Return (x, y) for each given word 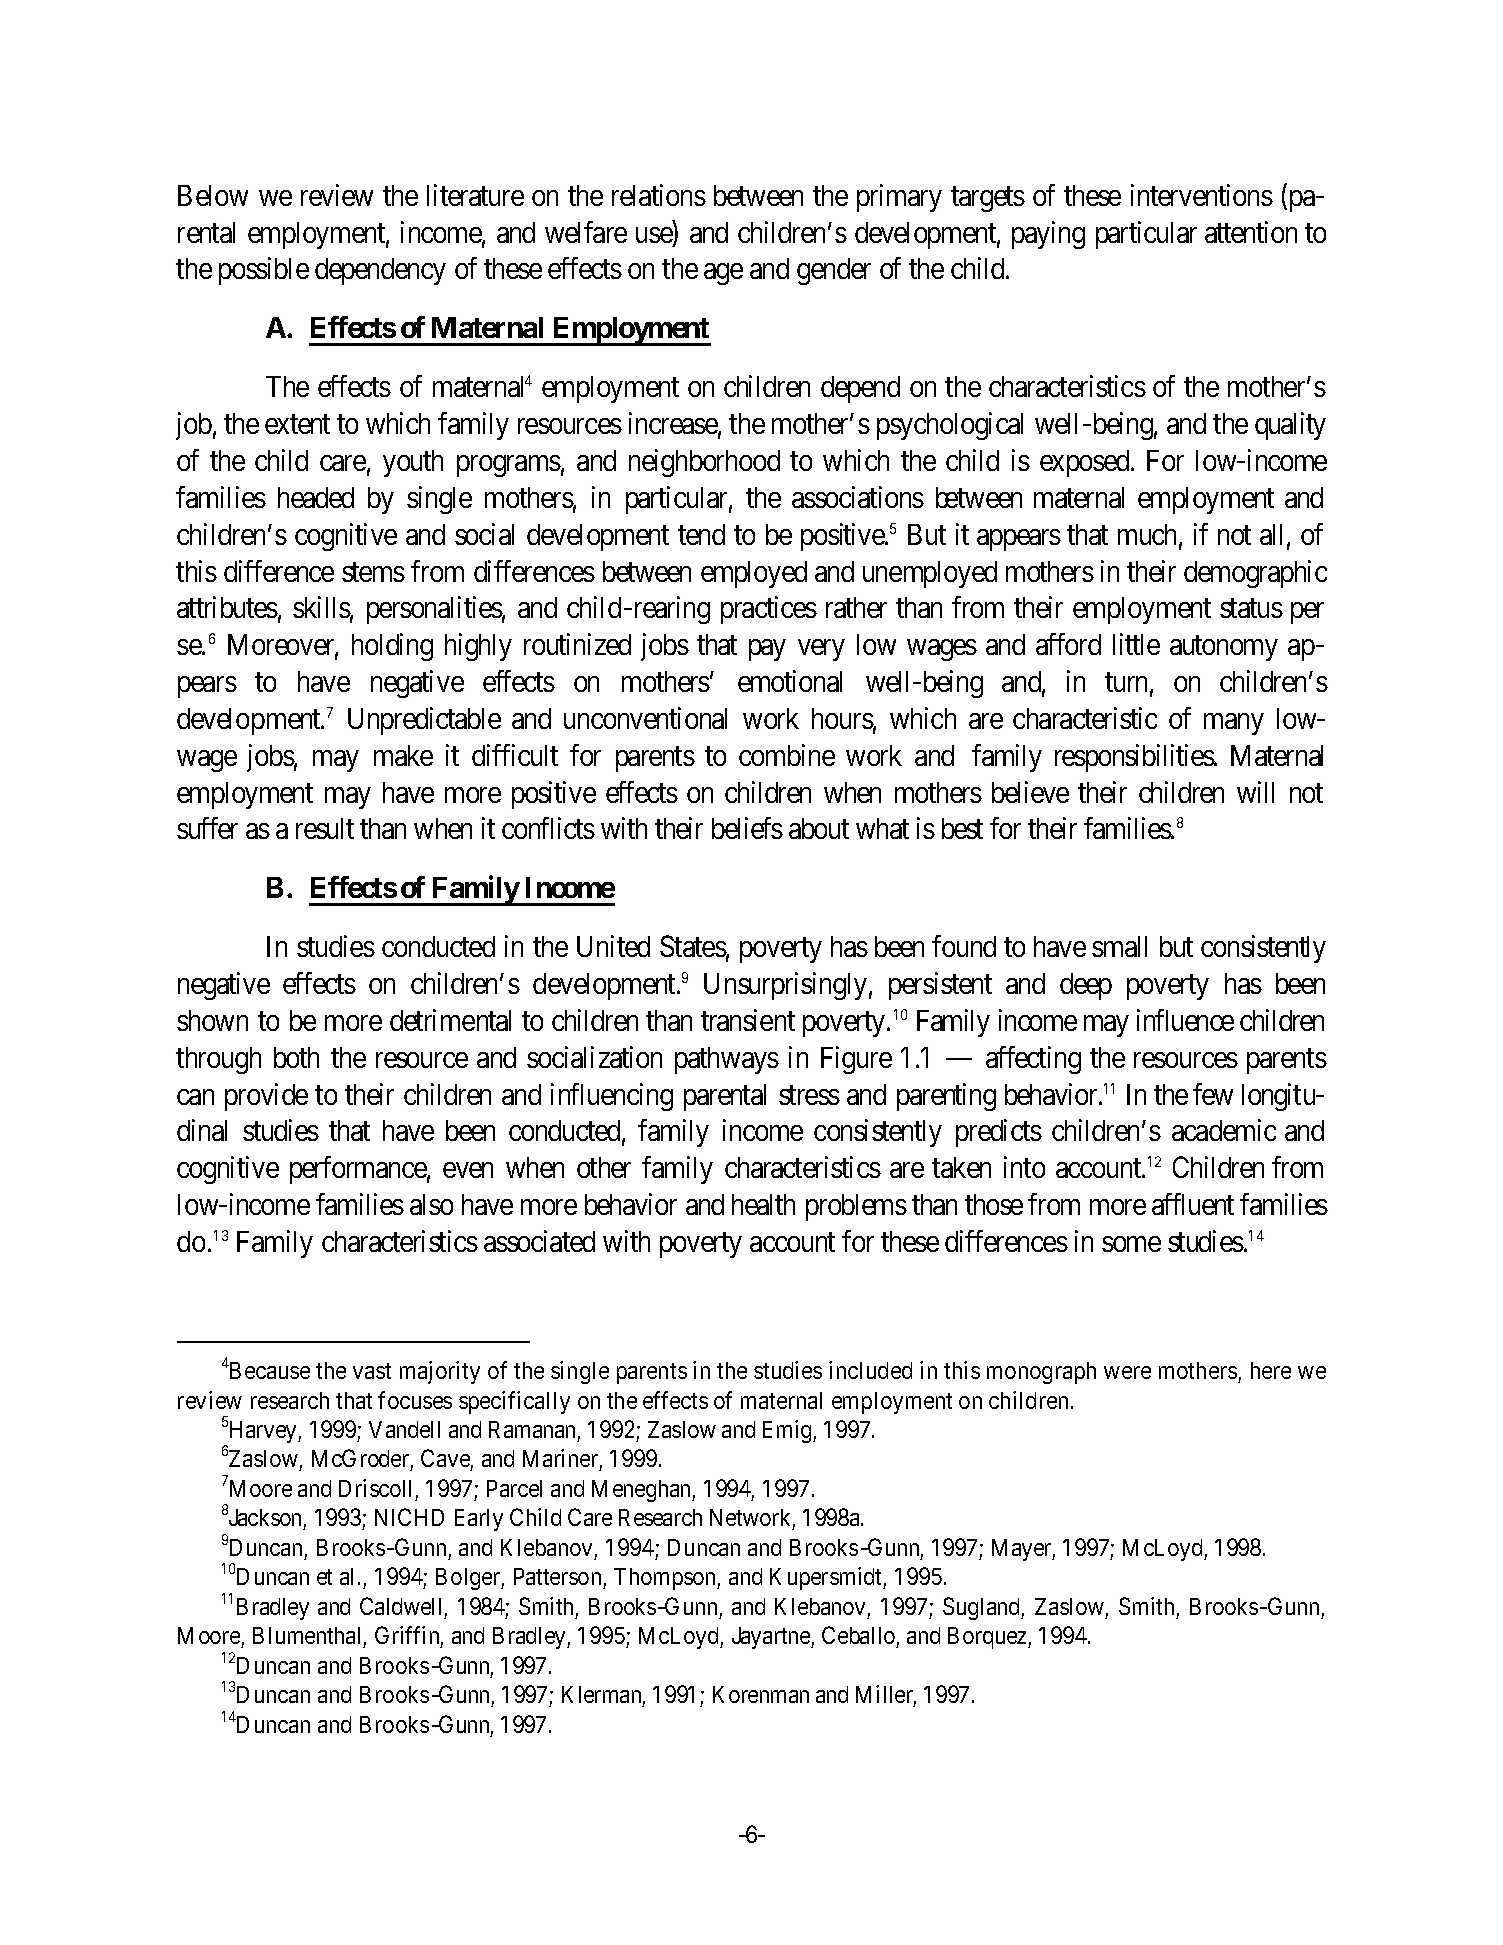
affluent (1193, 1204)
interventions (1202, 195)
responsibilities (1135, 758)
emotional (790, 681)
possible (264, 271)
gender (834, 271)
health (763, 1204)
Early (479, 1520)
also (431, 1204)
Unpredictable (424, 721)
